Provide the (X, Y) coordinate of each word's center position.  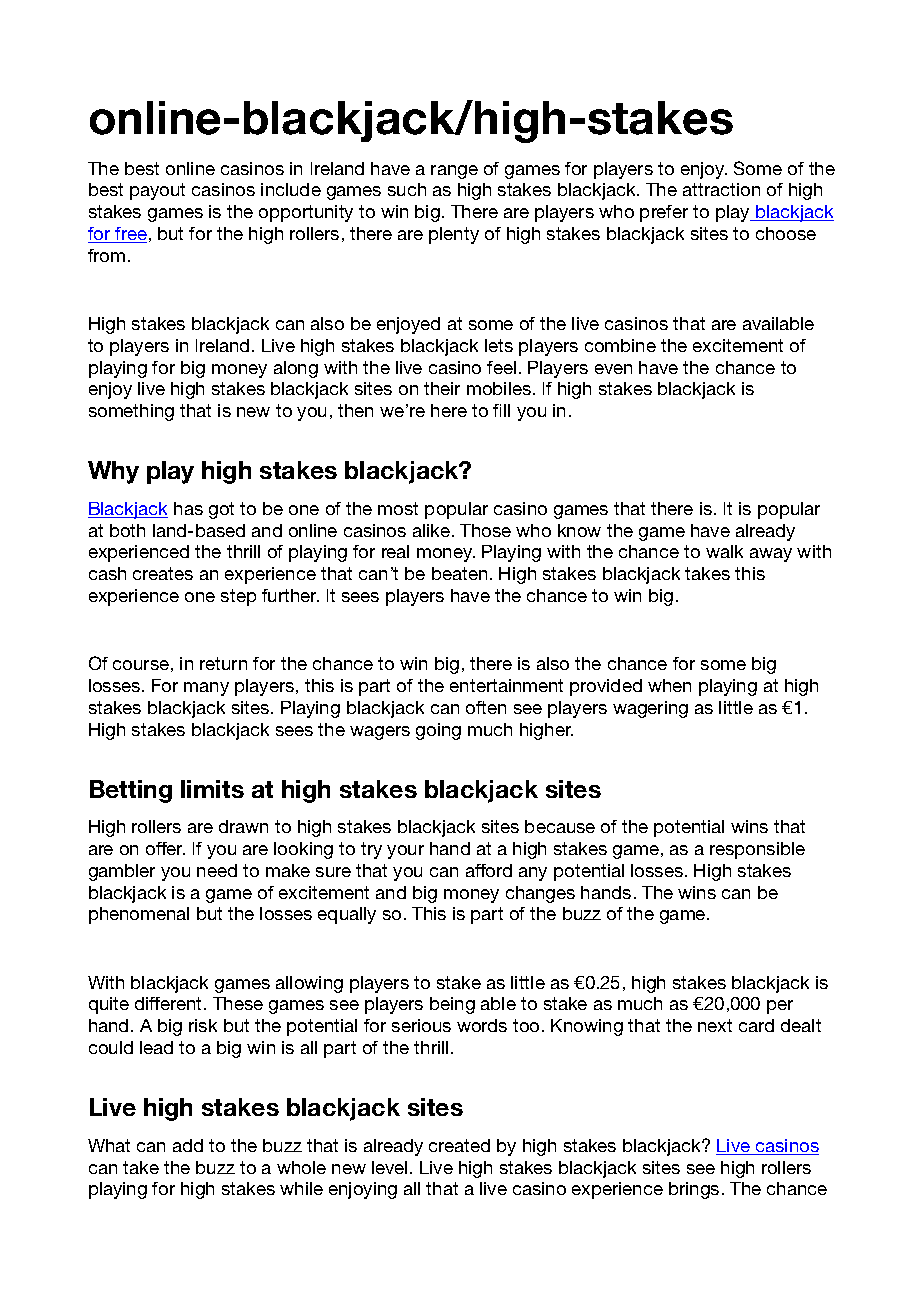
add (188, 1145)
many (206, 689)
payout (157, 191)
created (459, 1145)
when (669, 685)
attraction (721, 189)
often (486, 707)
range (454, 172)
